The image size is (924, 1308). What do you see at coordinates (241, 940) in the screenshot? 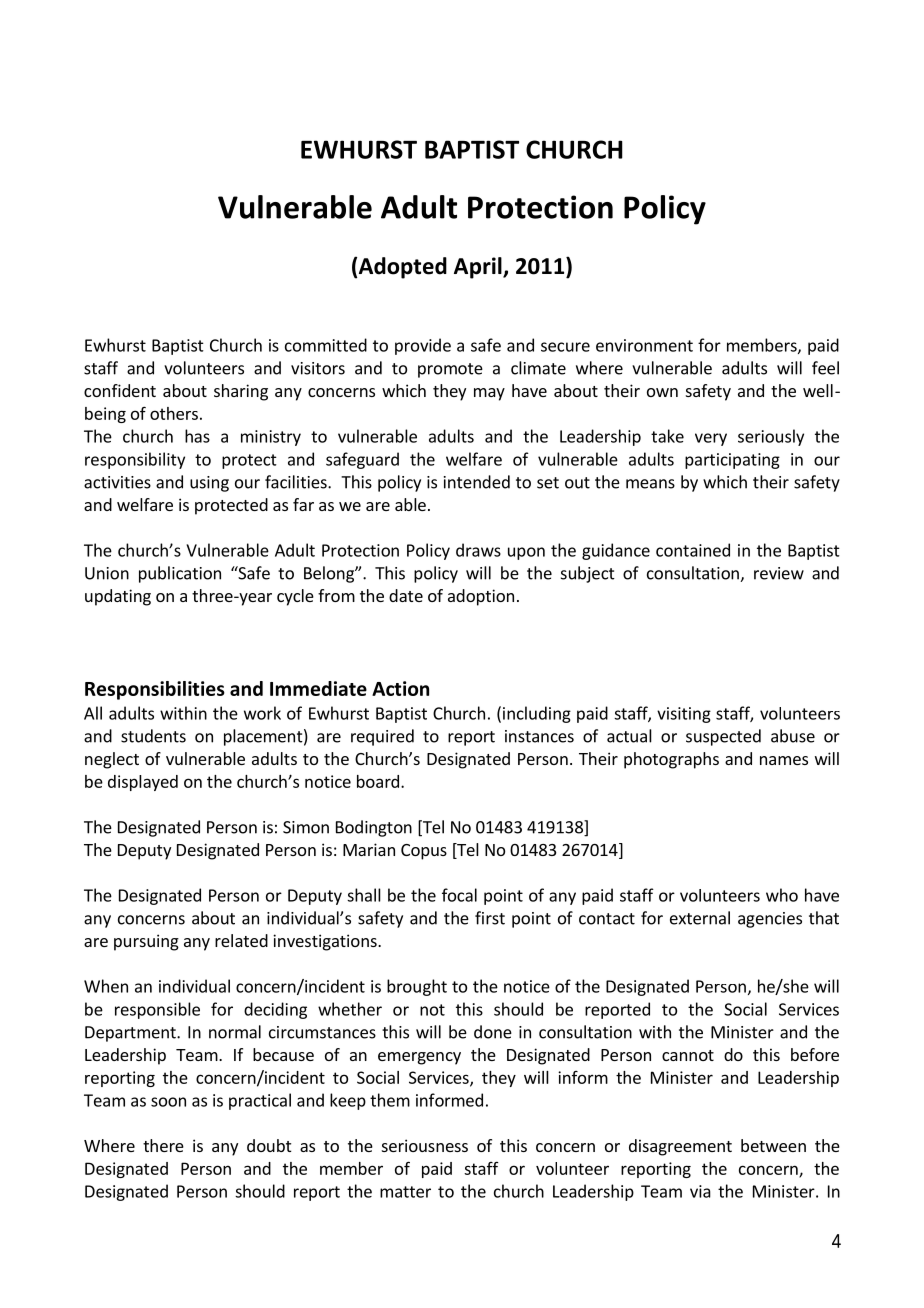
I see `related` at bounding box center [241, 940].
